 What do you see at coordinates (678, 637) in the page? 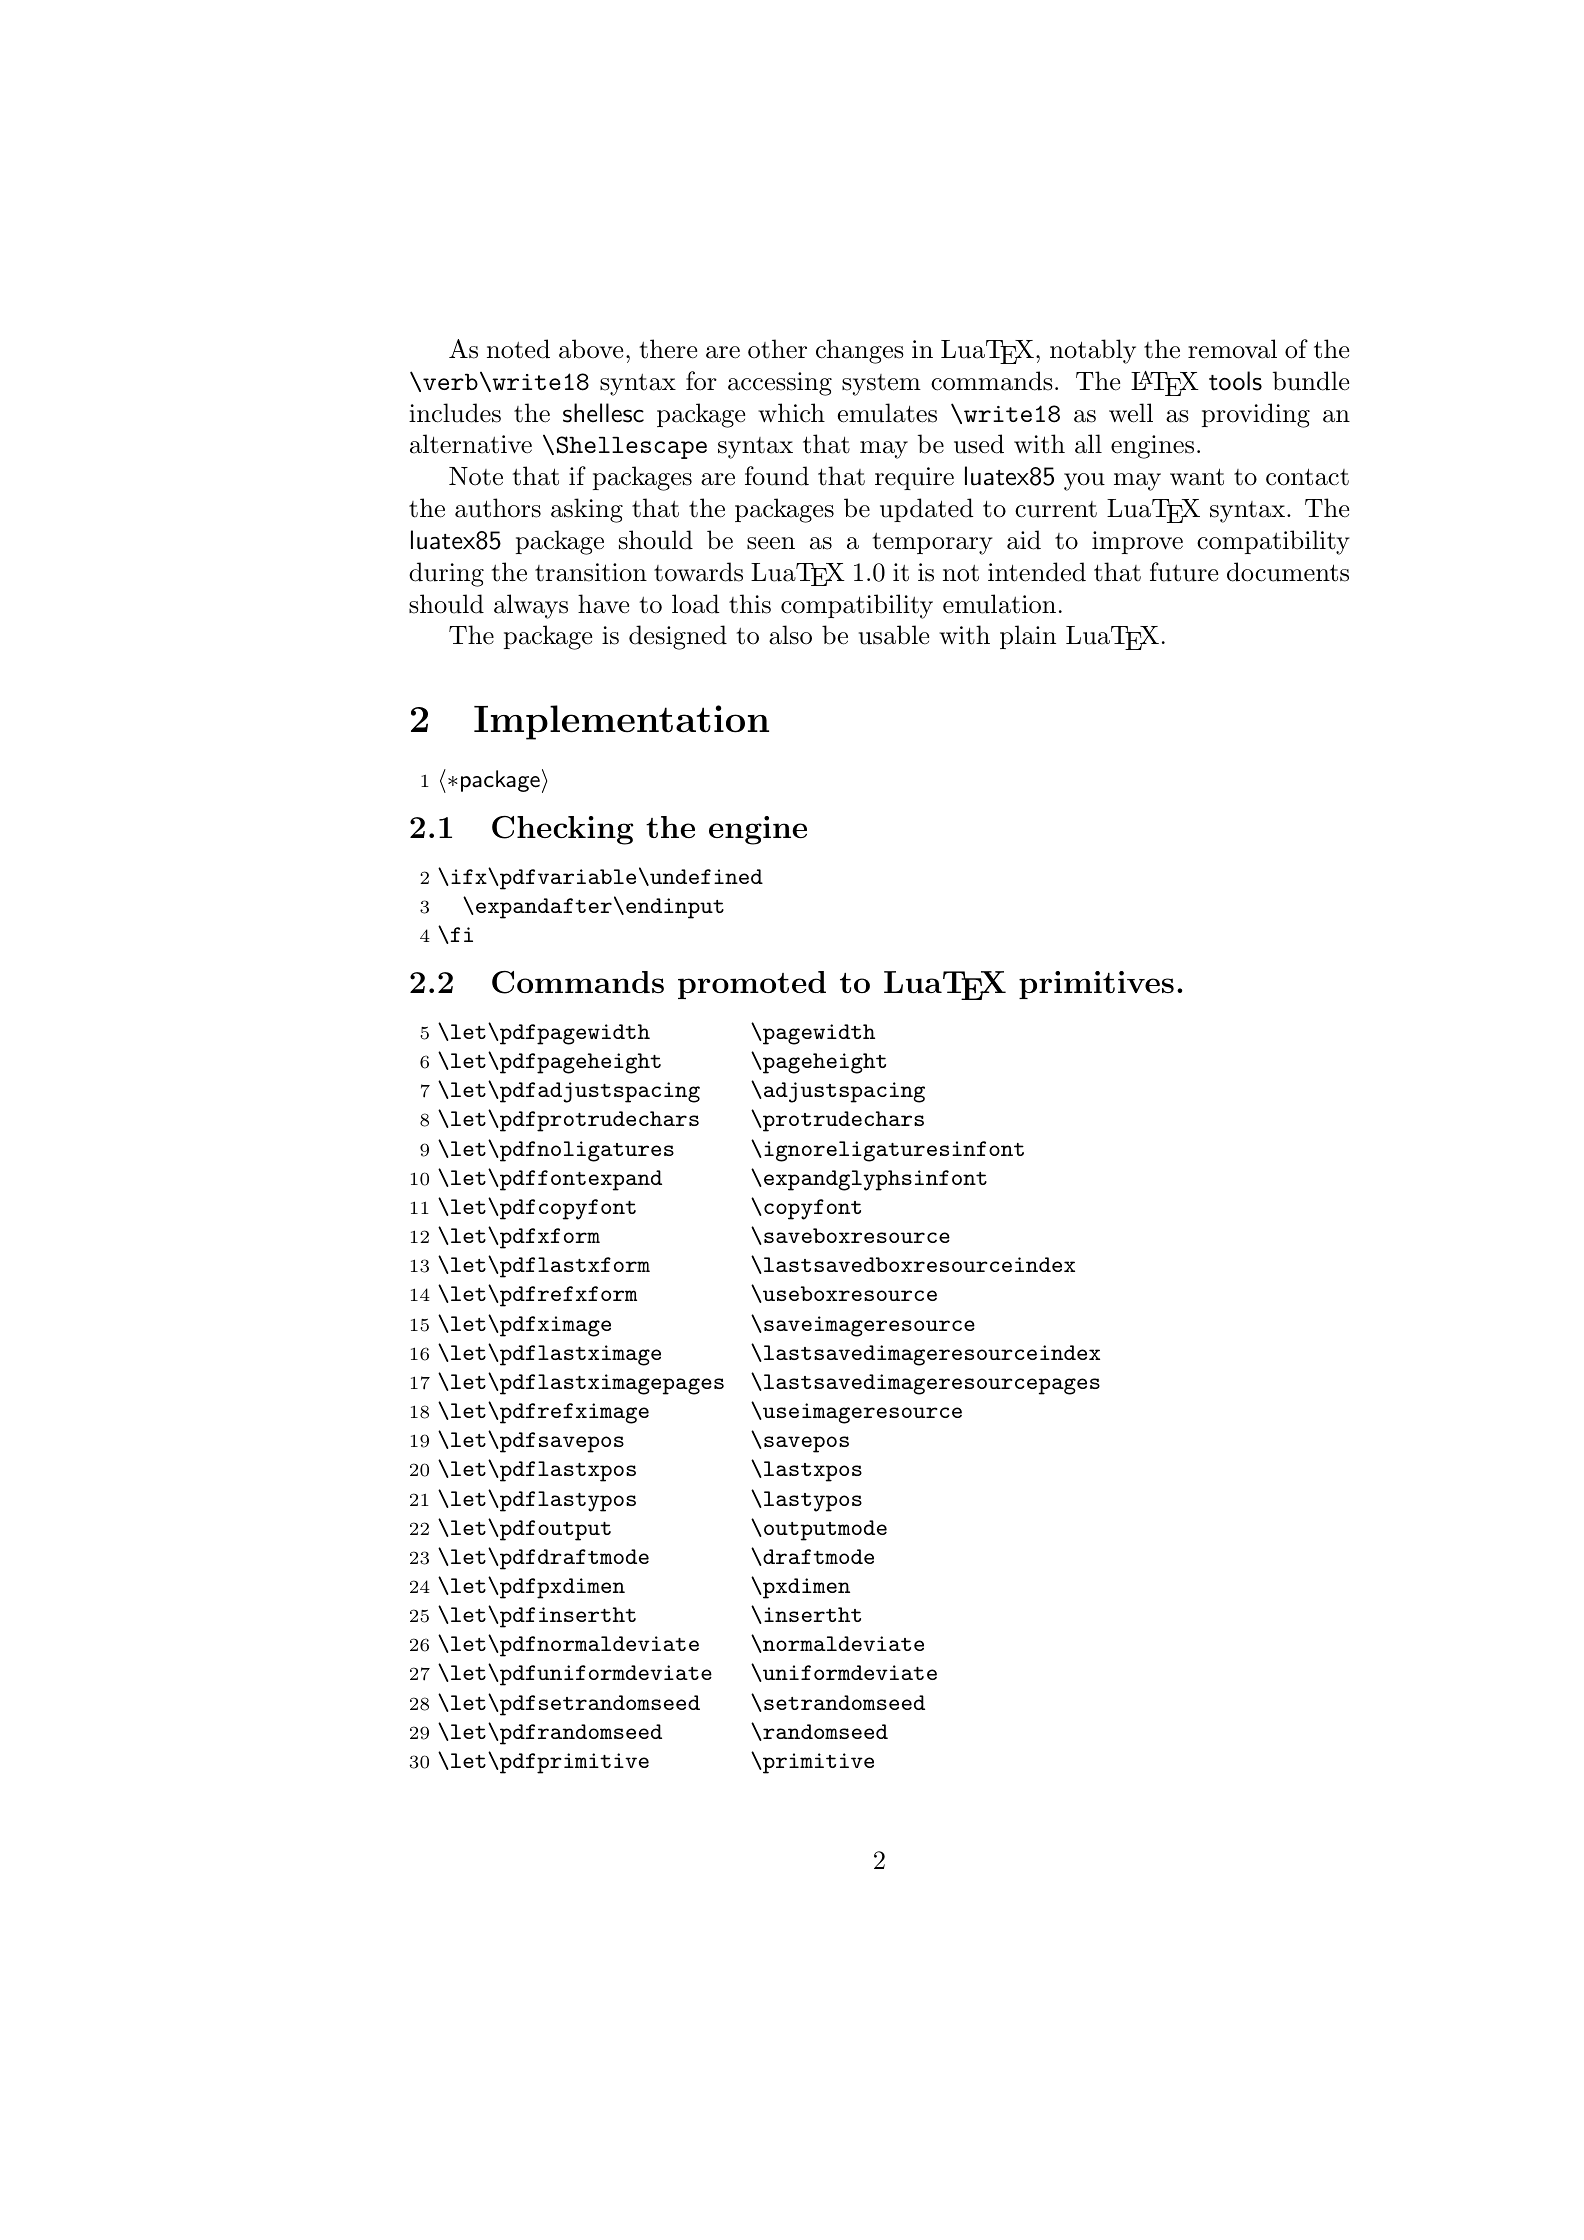
I see `designed` at bounding box center [678, 637].
